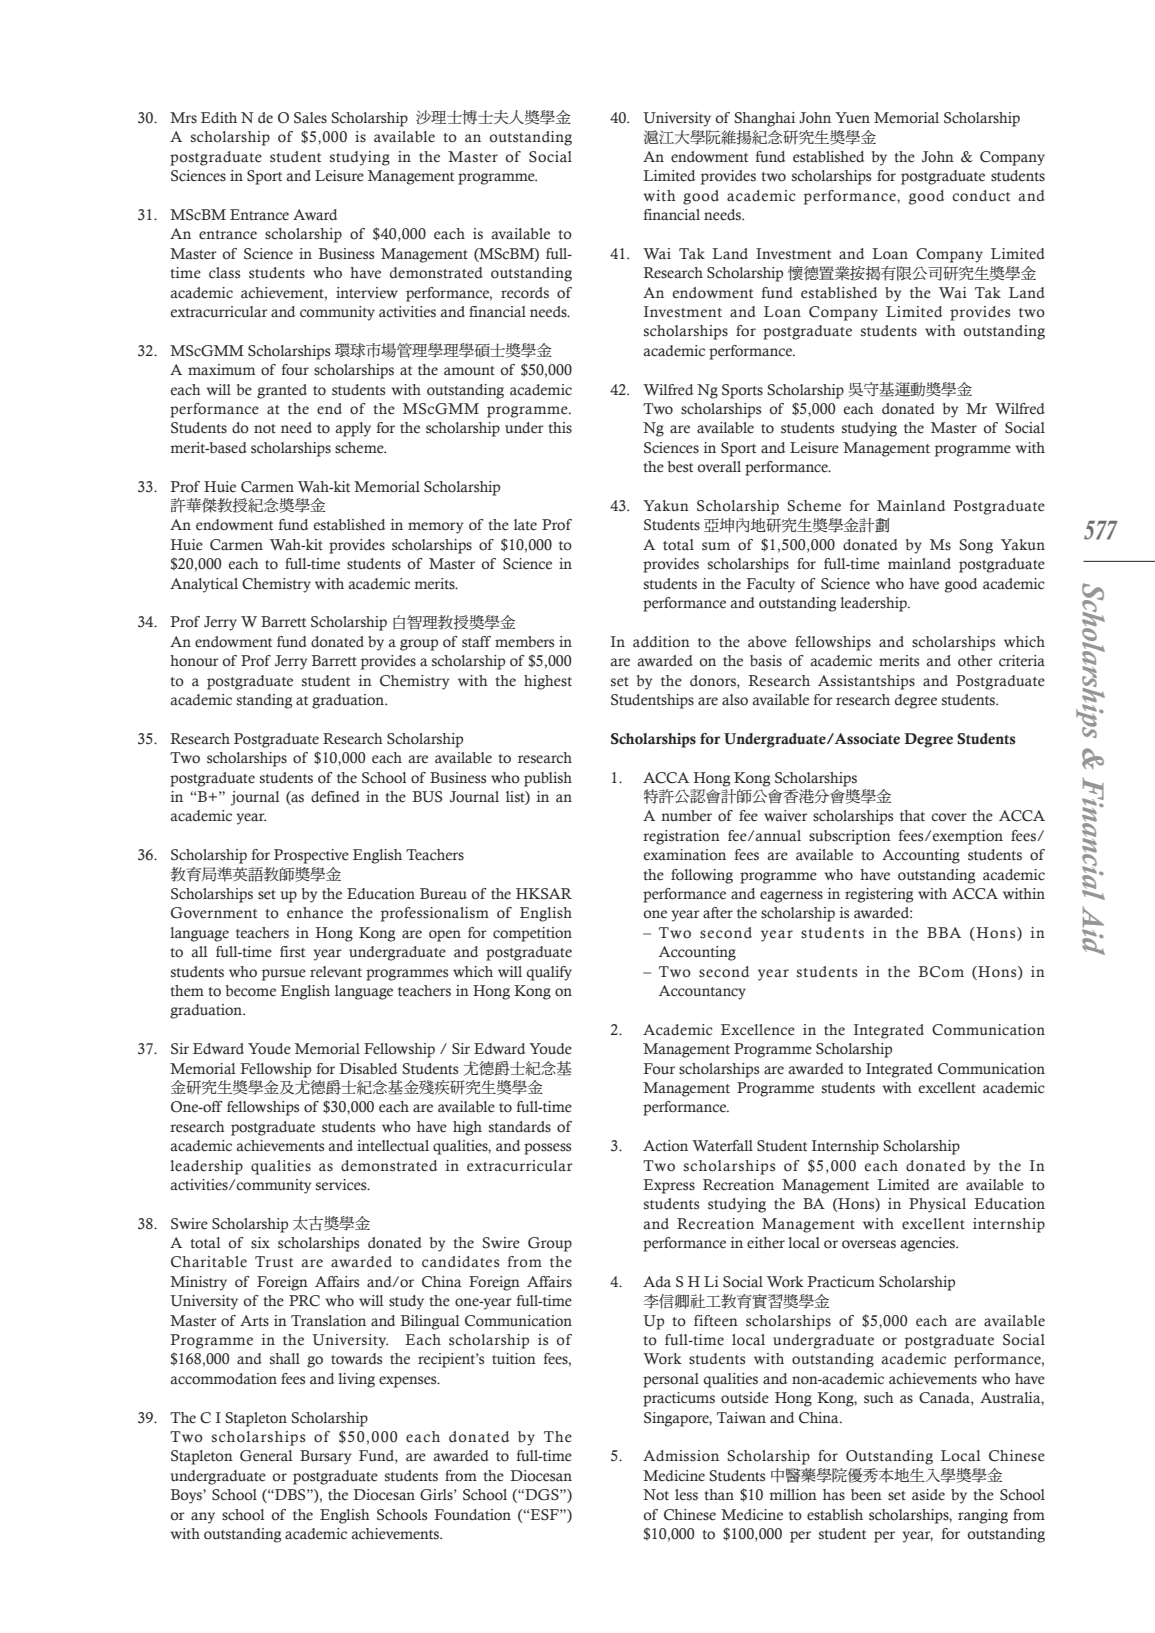 This screenshot has height=1633, width=1155. Describe the element at coordinates (260, 1243) in the screenshot. I see `six` at that location.
